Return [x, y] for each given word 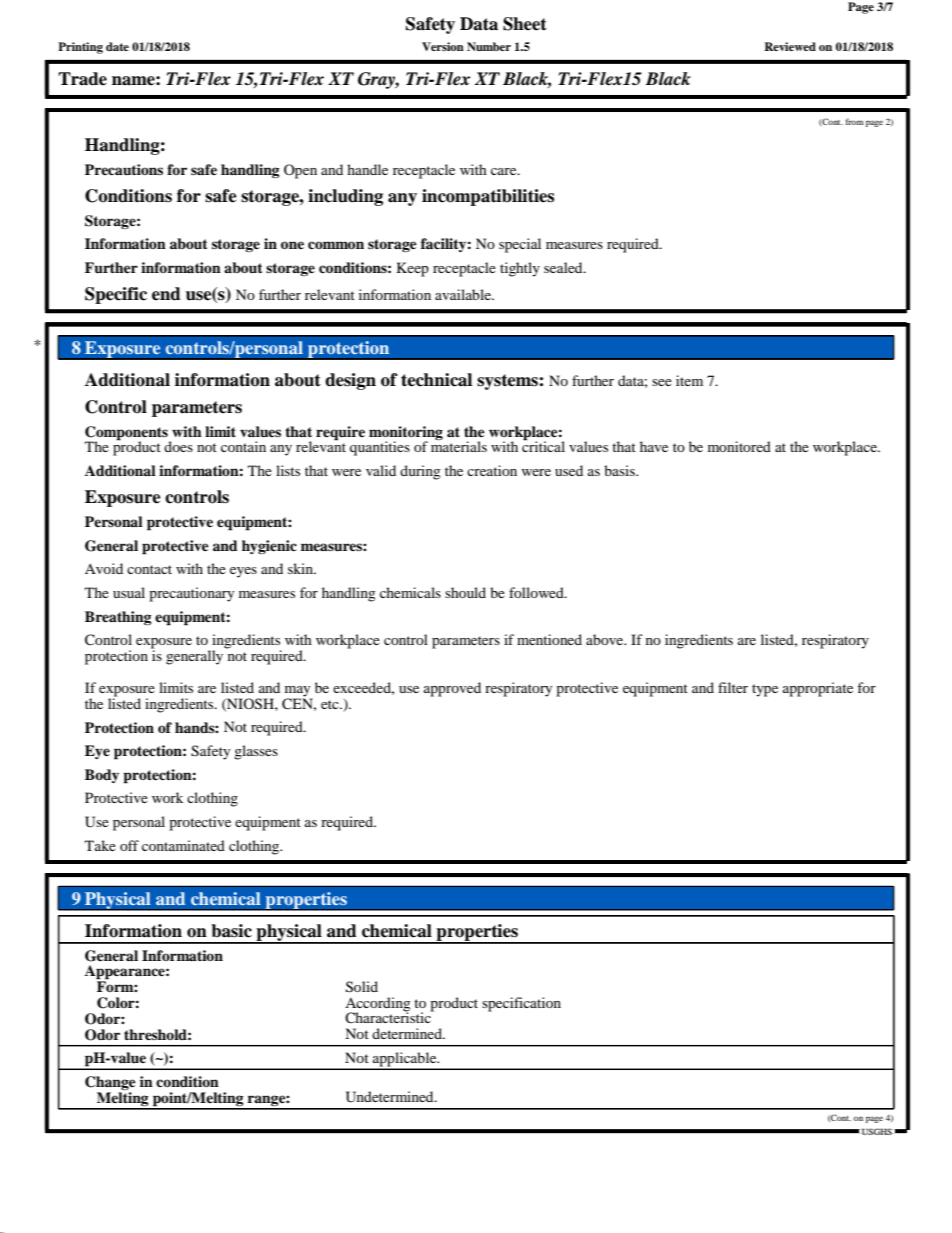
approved [452, 689]
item [689, 380]
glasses [256, 752]
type [765, 690]
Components [127, 434]
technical [436, 380]
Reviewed [790, 46]
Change [110, 1084]
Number [489, 46]
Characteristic [389, 1016]
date [117, 46]
